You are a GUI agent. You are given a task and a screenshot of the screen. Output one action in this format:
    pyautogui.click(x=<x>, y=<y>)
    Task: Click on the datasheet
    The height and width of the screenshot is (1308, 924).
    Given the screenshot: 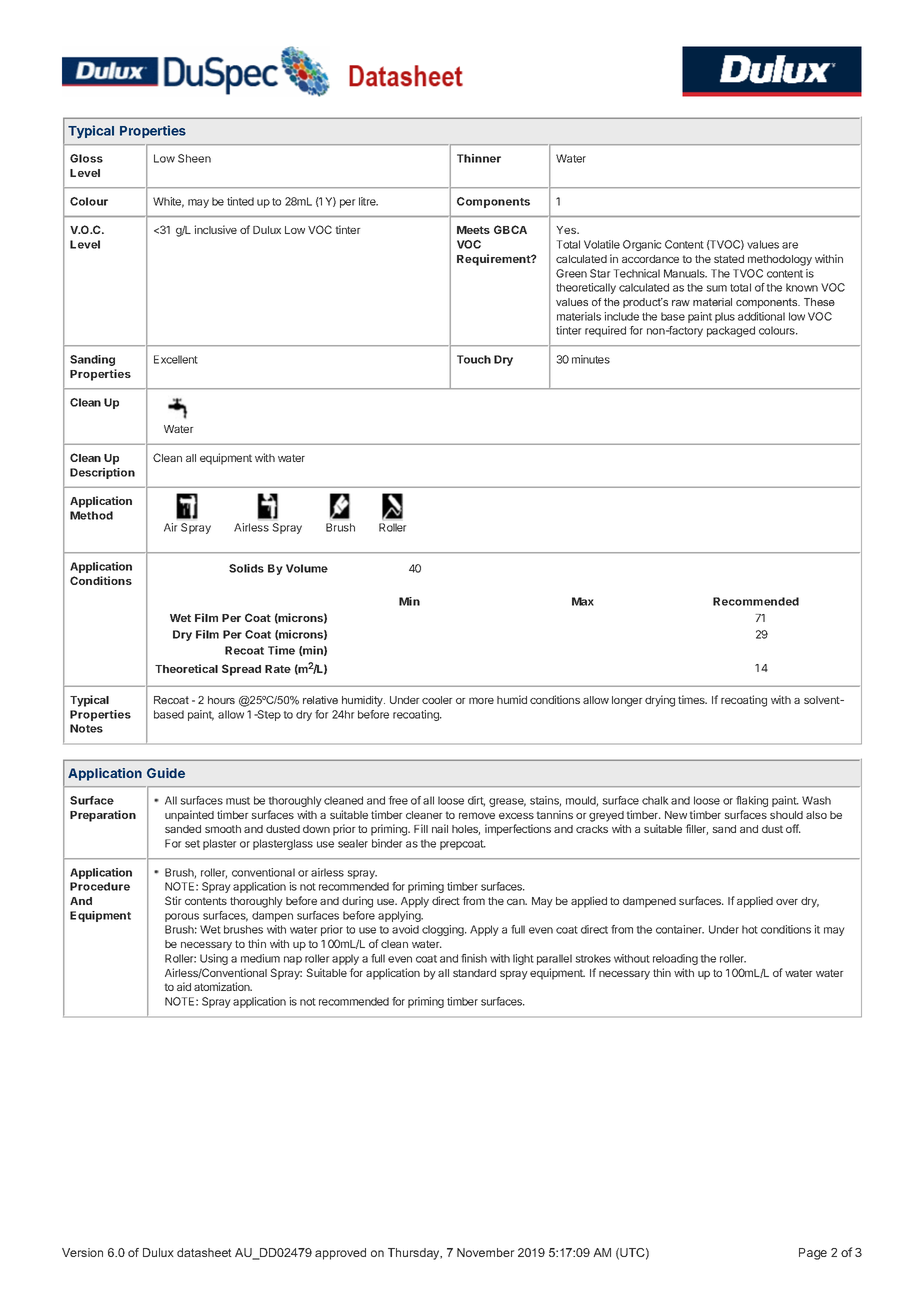 What is the action you would take?
    pyautogui.click(x=204, y=1252)
